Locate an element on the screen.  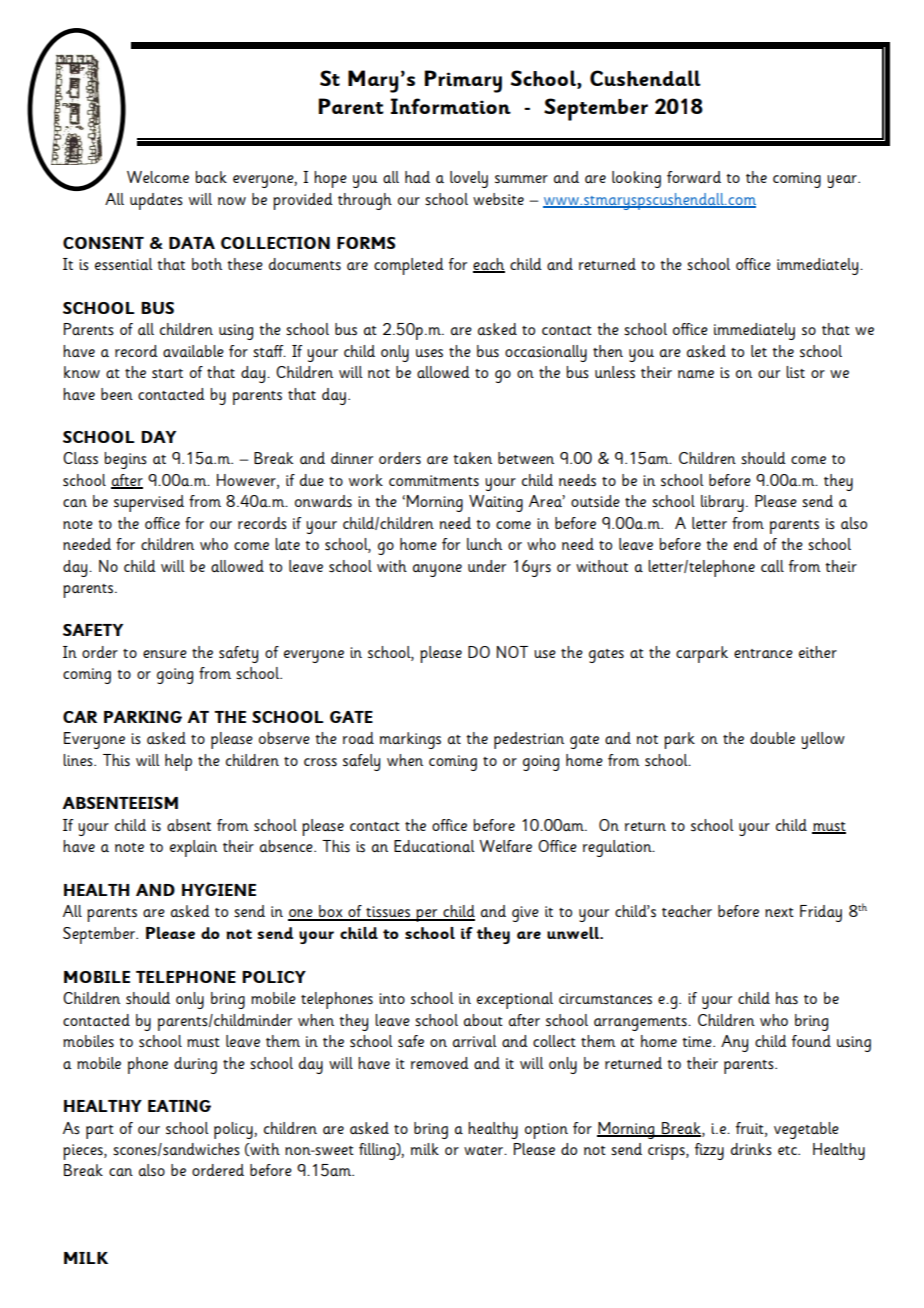
drinks is located at coordinates (751, 1149).
